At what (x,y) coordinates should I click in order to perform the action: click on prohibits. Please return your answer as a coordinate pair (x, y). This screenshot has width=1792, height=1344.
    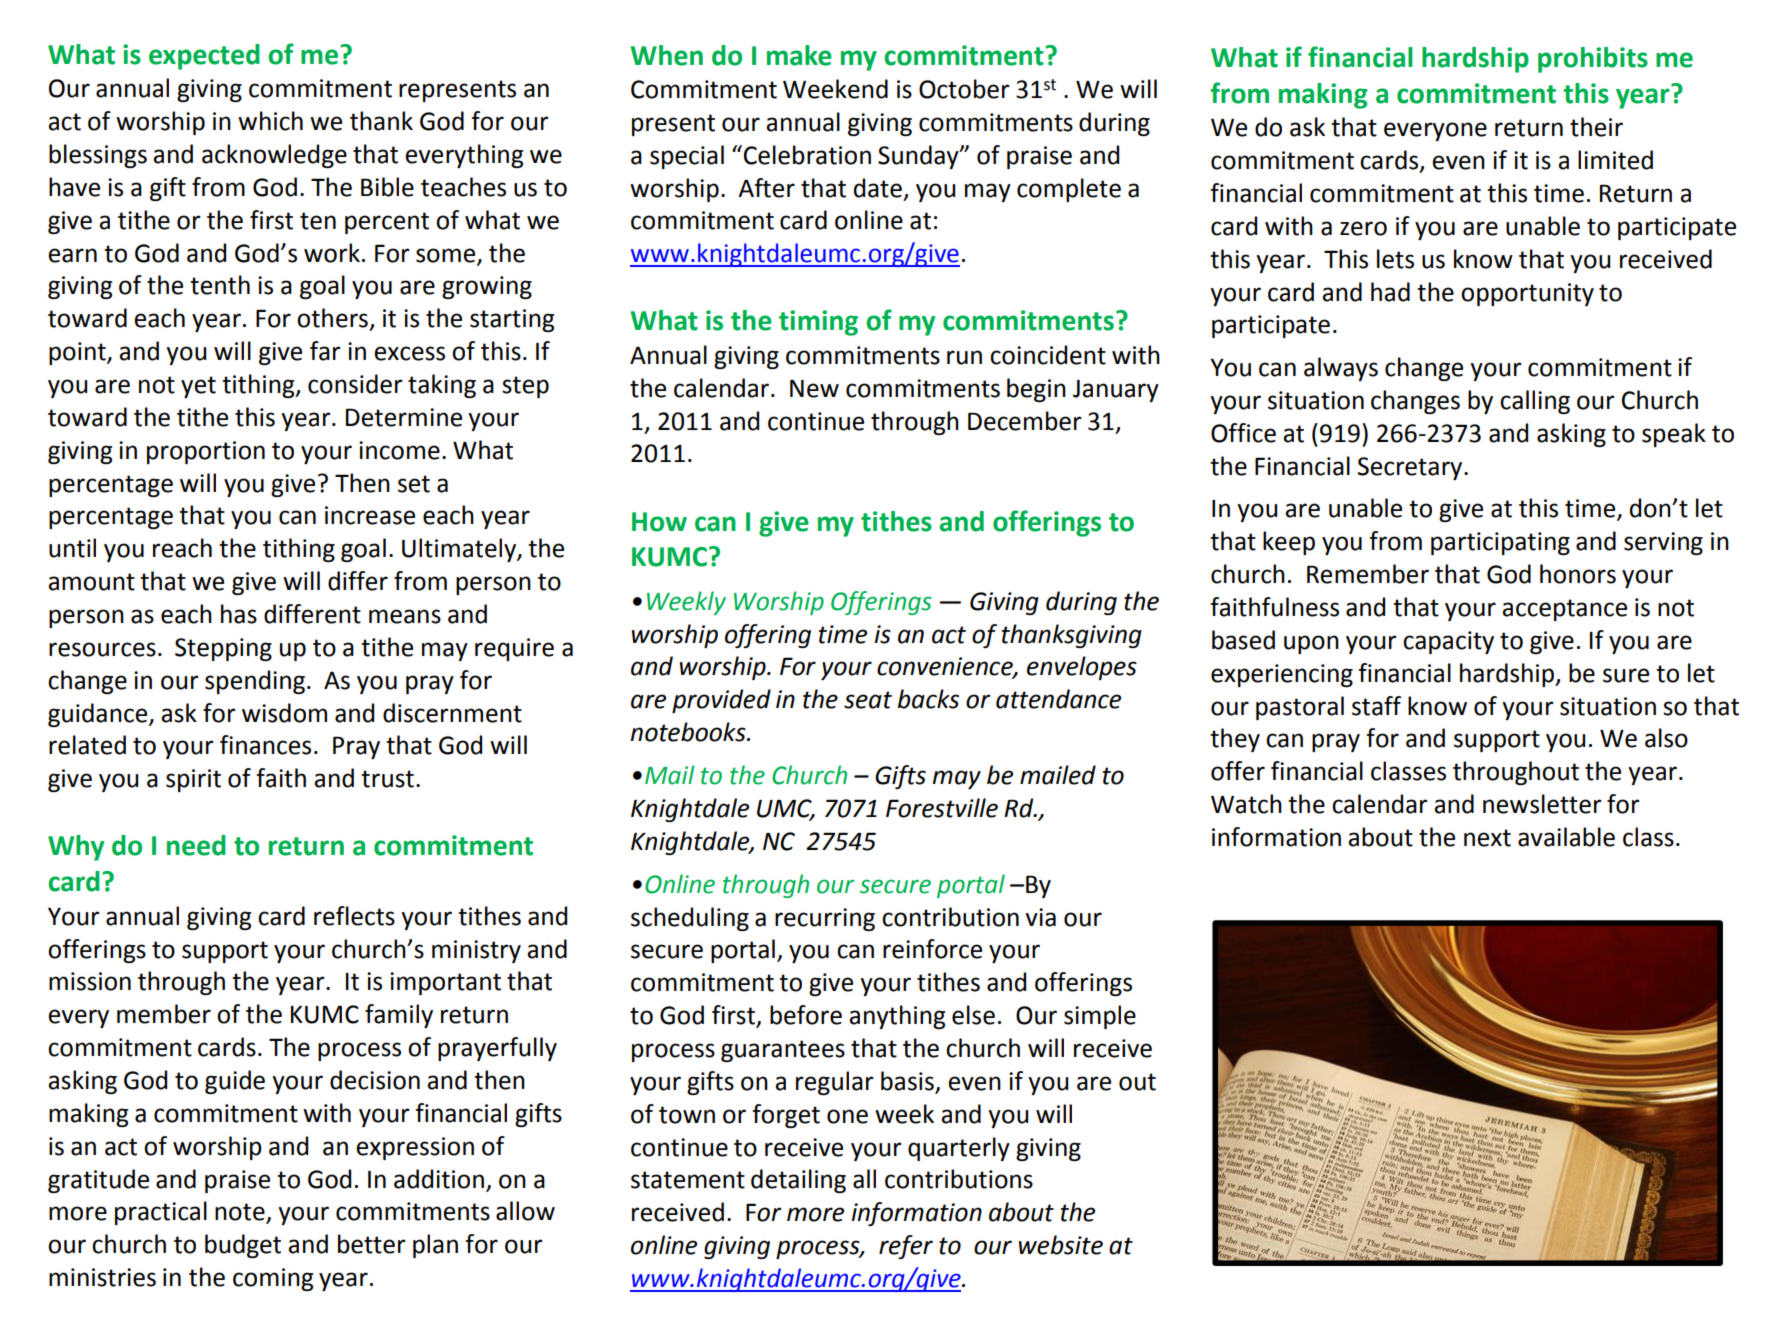
    Looking at the image, I should click on (1593, 60).
